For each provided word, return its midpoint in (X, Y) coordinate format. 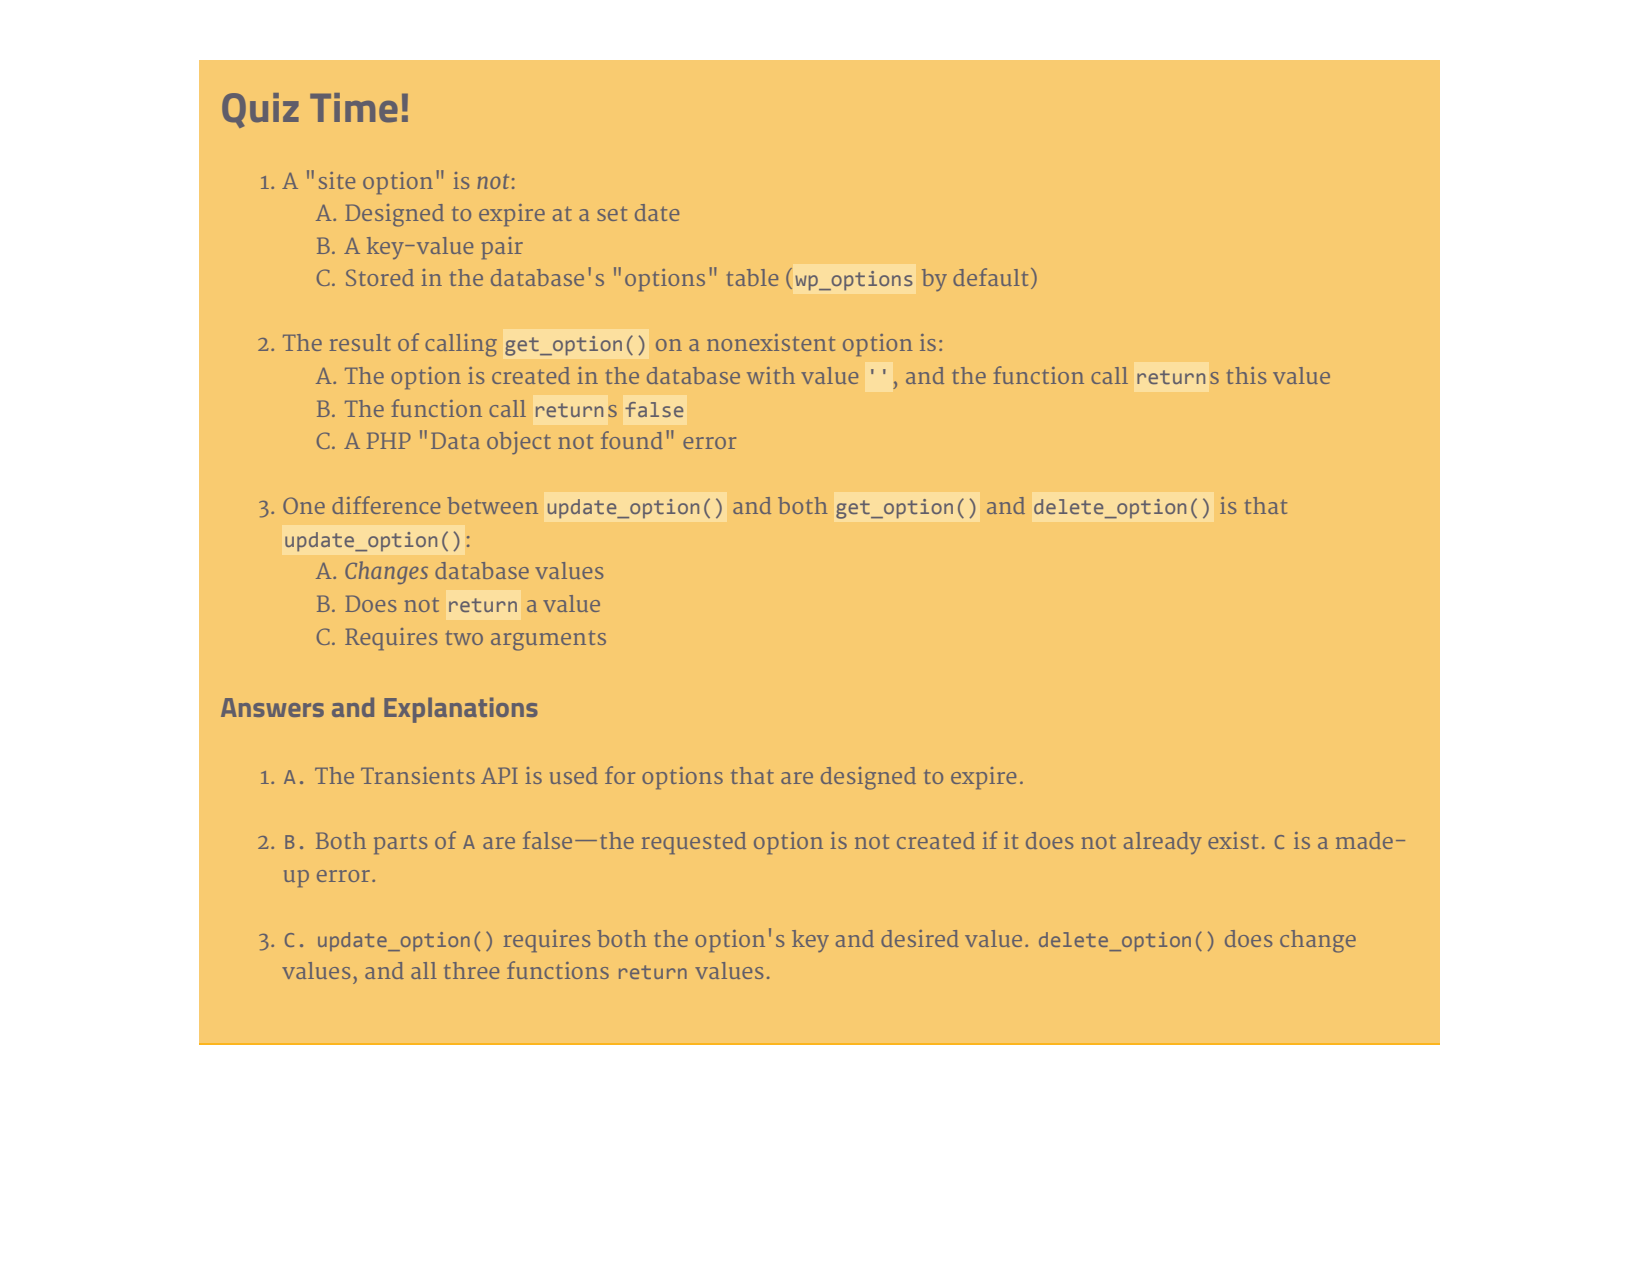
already (1163, 843)
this (1246, 375)
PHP (389, 440)
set (612, 214)
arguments (548, 641)
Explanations (461, 710)
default (990, 277)
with (771, 375)
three (471, 970)
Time (354, 107)
